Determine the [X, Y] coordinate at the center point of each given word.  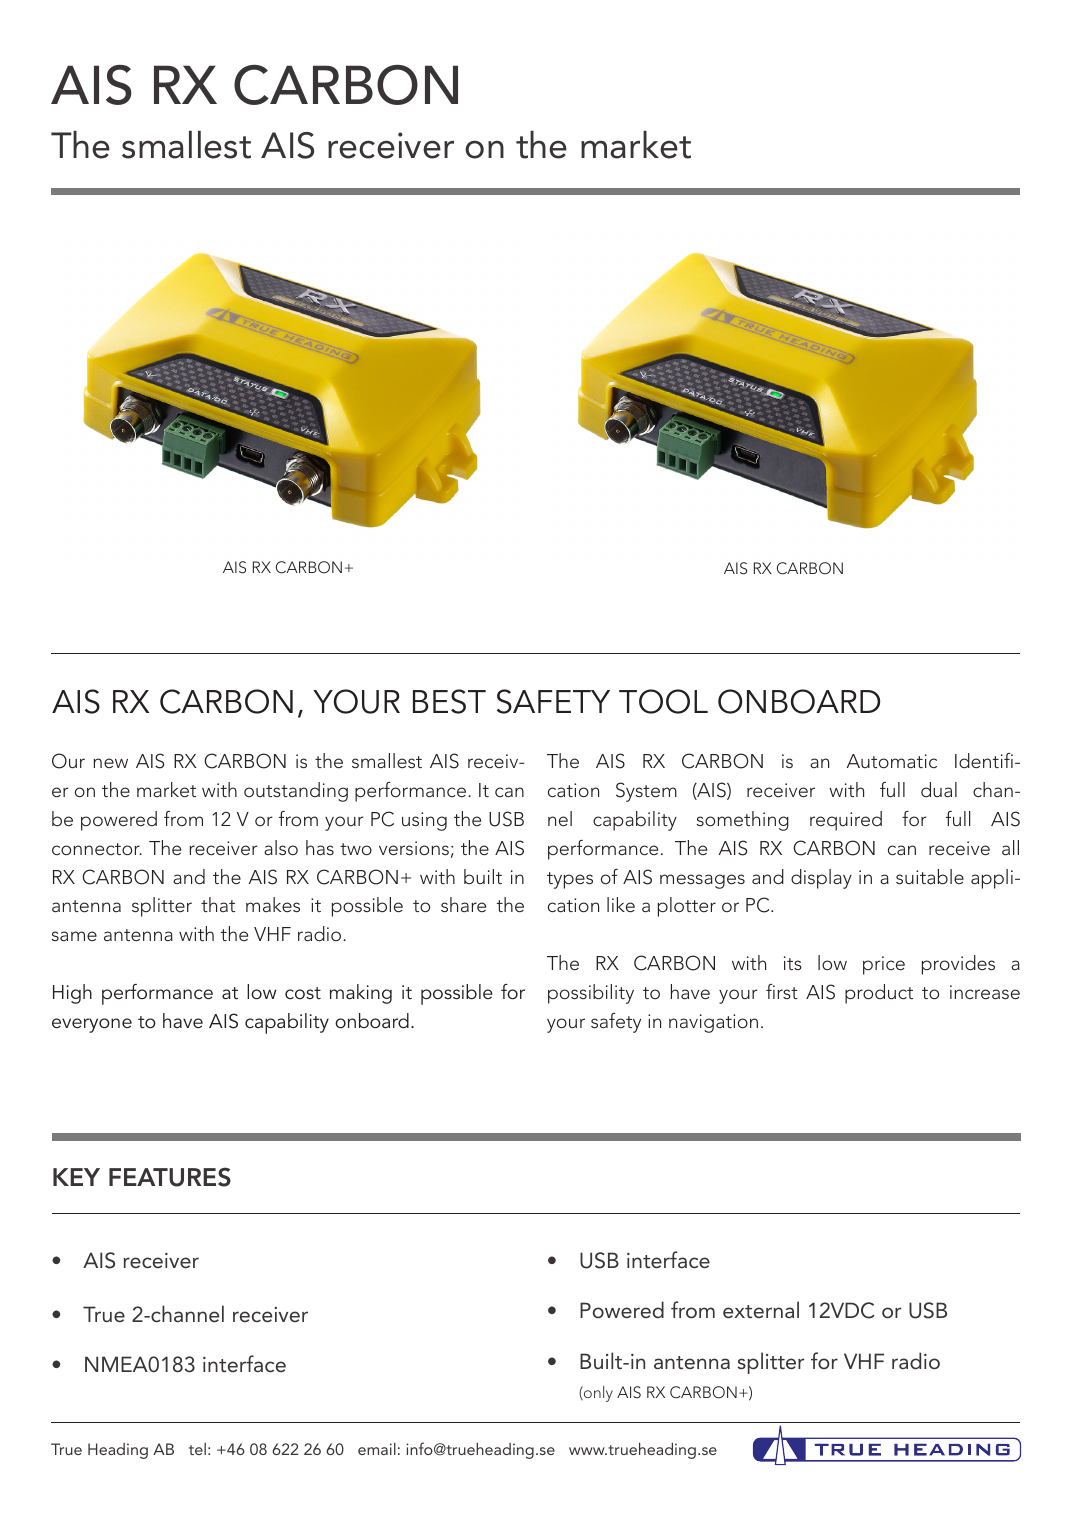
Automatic [892, 761]
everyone [92, 1025]
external [761, 1310]
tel [197, 1449]
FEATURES [170, 1177]
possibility [591, 994]
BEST [449, 701]
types [570, 880]
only [597, 1394]
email [377, 1449]
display [821, 879]
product [879, 994]
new [110, 763]
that [218, 904]
